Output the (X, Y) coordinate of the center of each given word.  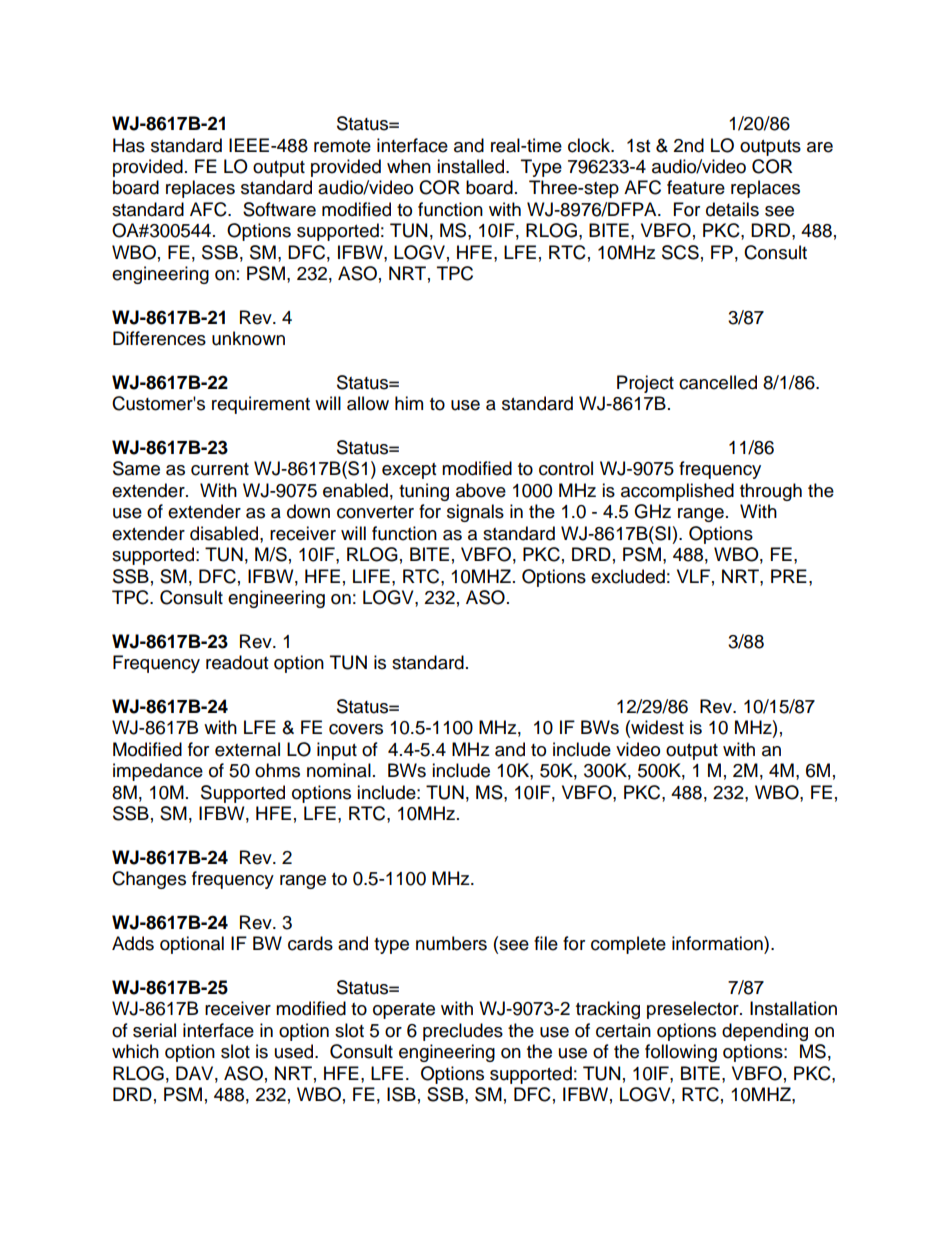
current (220, 469)
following (681, 1053)
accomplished (677, 492)
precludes (463, 1032)
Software (279, 209)
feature (696, 187)
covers (356, 729)
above (481, 490)
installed (470, 166)
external (247, 749)
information (718, 943)
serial (154, 1030)
